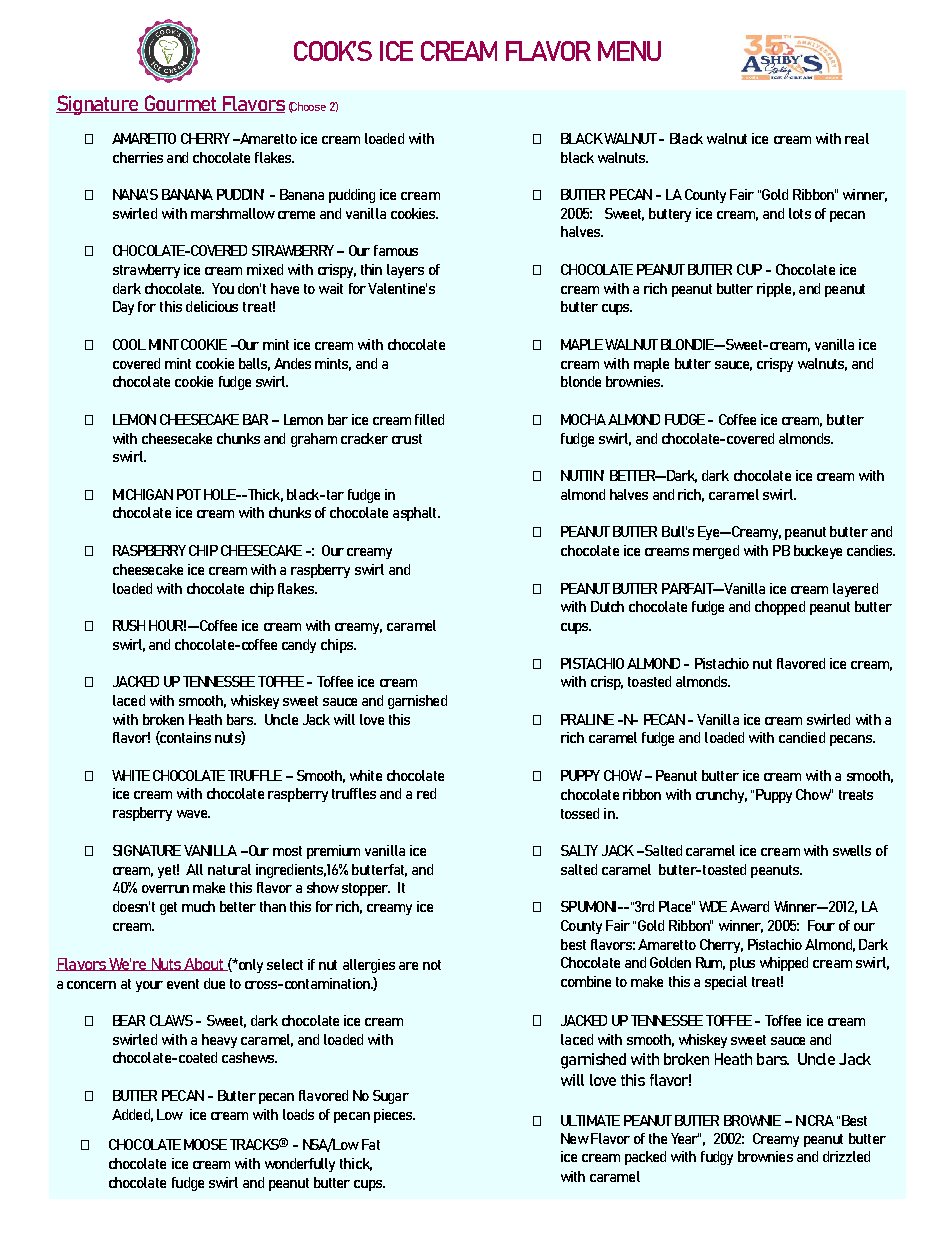 The image size is (952, 1233). What do you see at coordinates (189, 494) in the screenshot?
I see `POT` at bounding box center [189, 494].
